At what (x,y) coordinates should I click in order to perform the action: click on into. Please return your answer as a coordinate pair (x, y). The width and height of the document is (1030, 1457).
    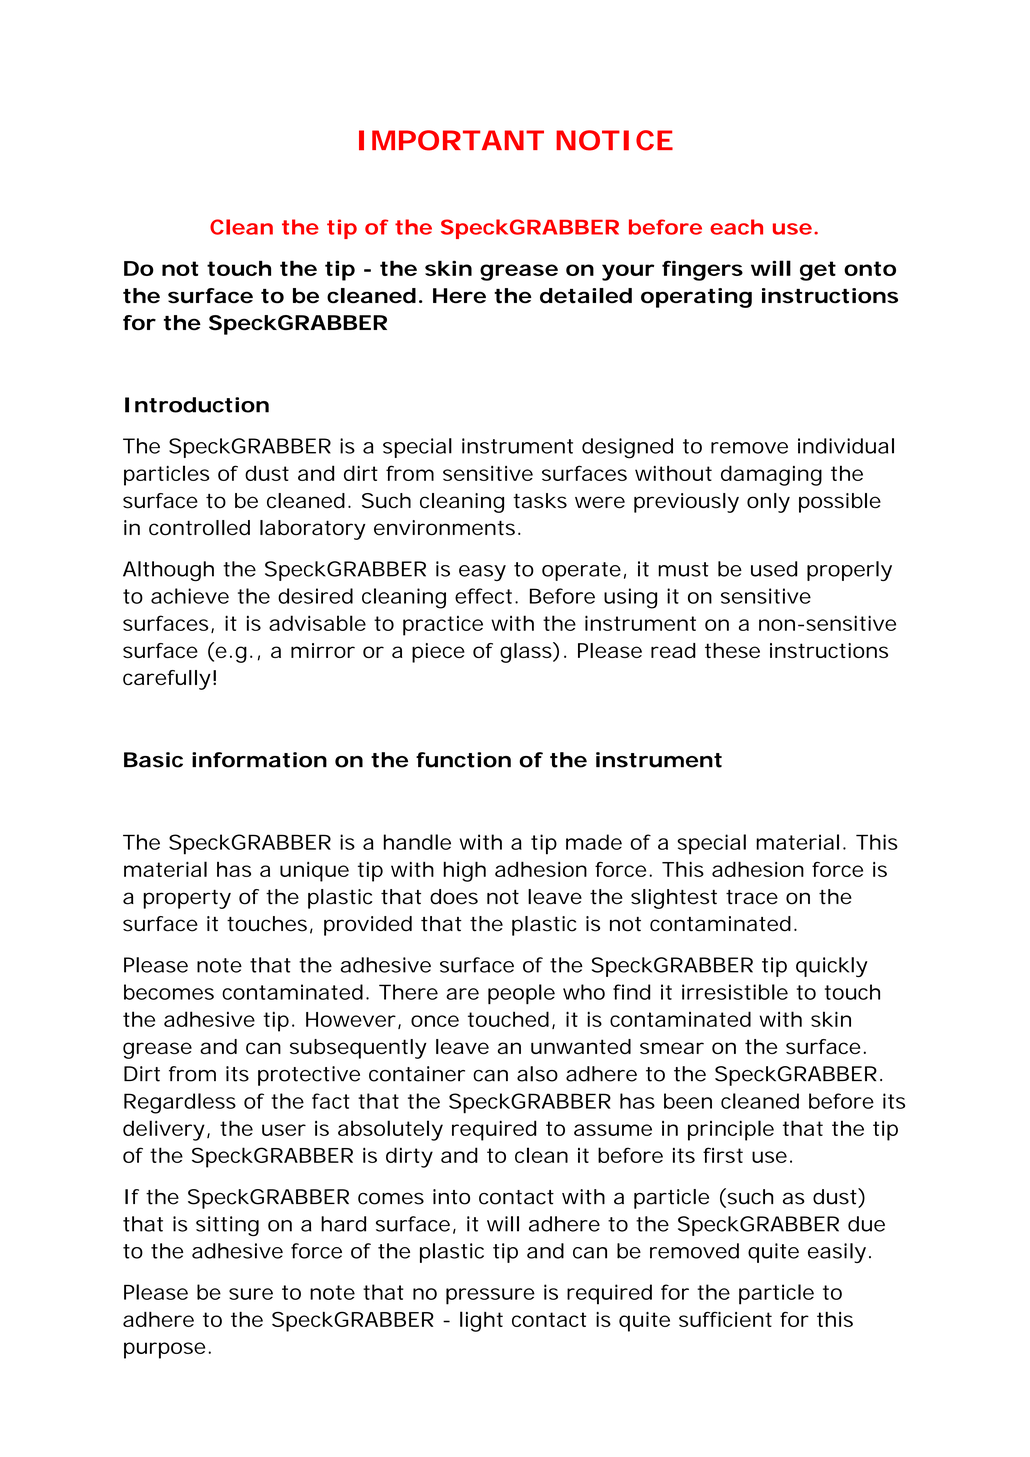
    Looking at the image, I should click on (451, 1197).
